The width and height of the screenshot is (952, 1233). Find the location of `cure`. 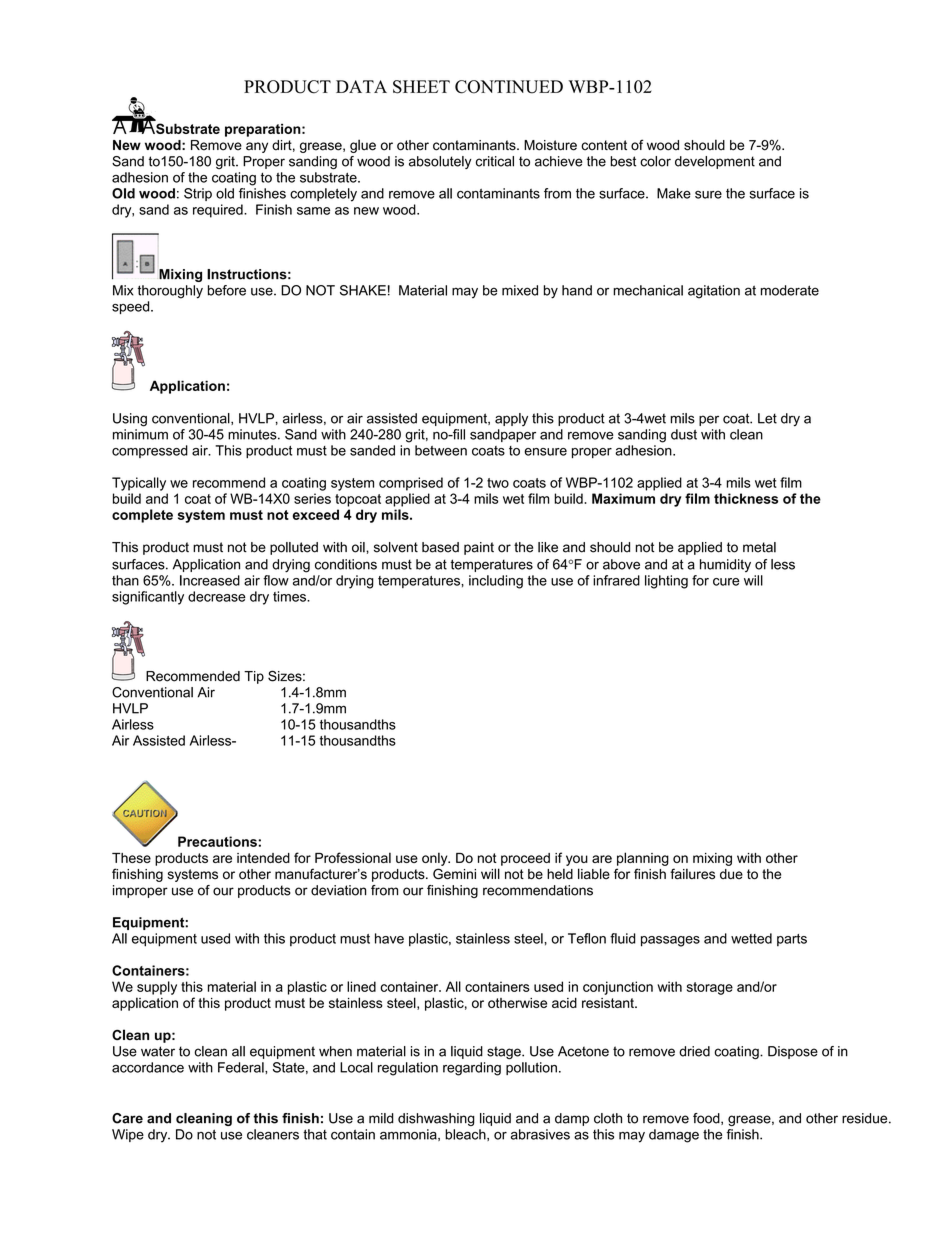

cure is located at coordinates (726, 582).
